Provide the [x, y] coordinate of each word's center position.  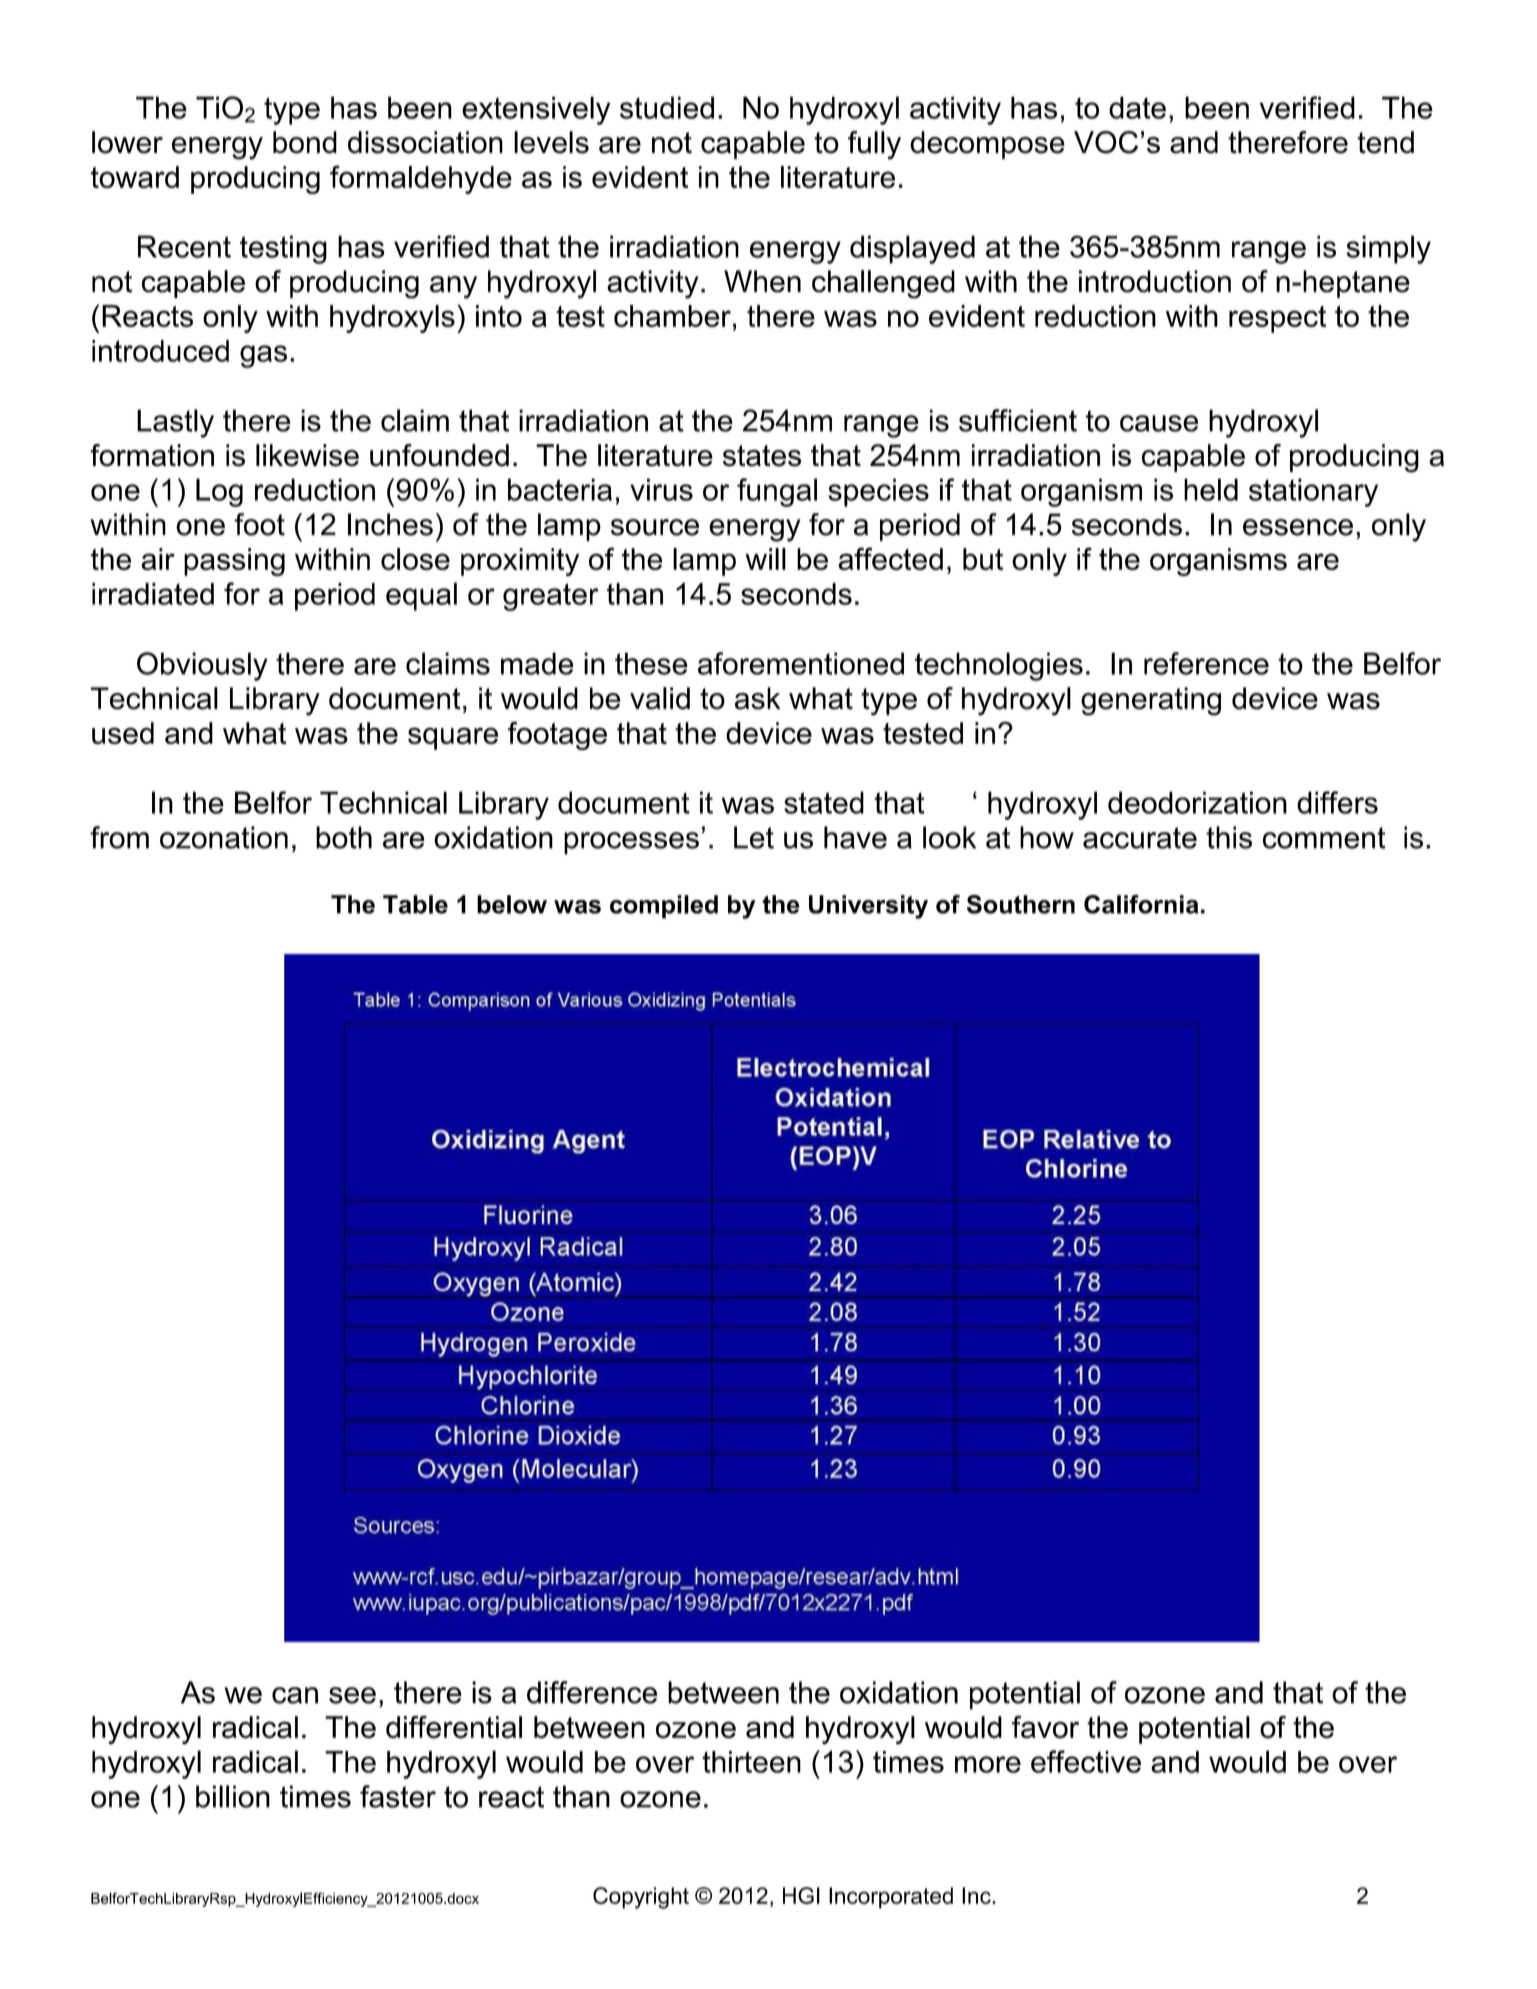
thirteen [751, 1762]
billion [233, 1796]
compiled [664, 907]
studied [667, 107]
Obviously [202, 666]
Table [415, 904]
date [1137, 107]
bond [305, 142]
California [1141, 904]
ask [758, 698]
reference [1206, 663]
